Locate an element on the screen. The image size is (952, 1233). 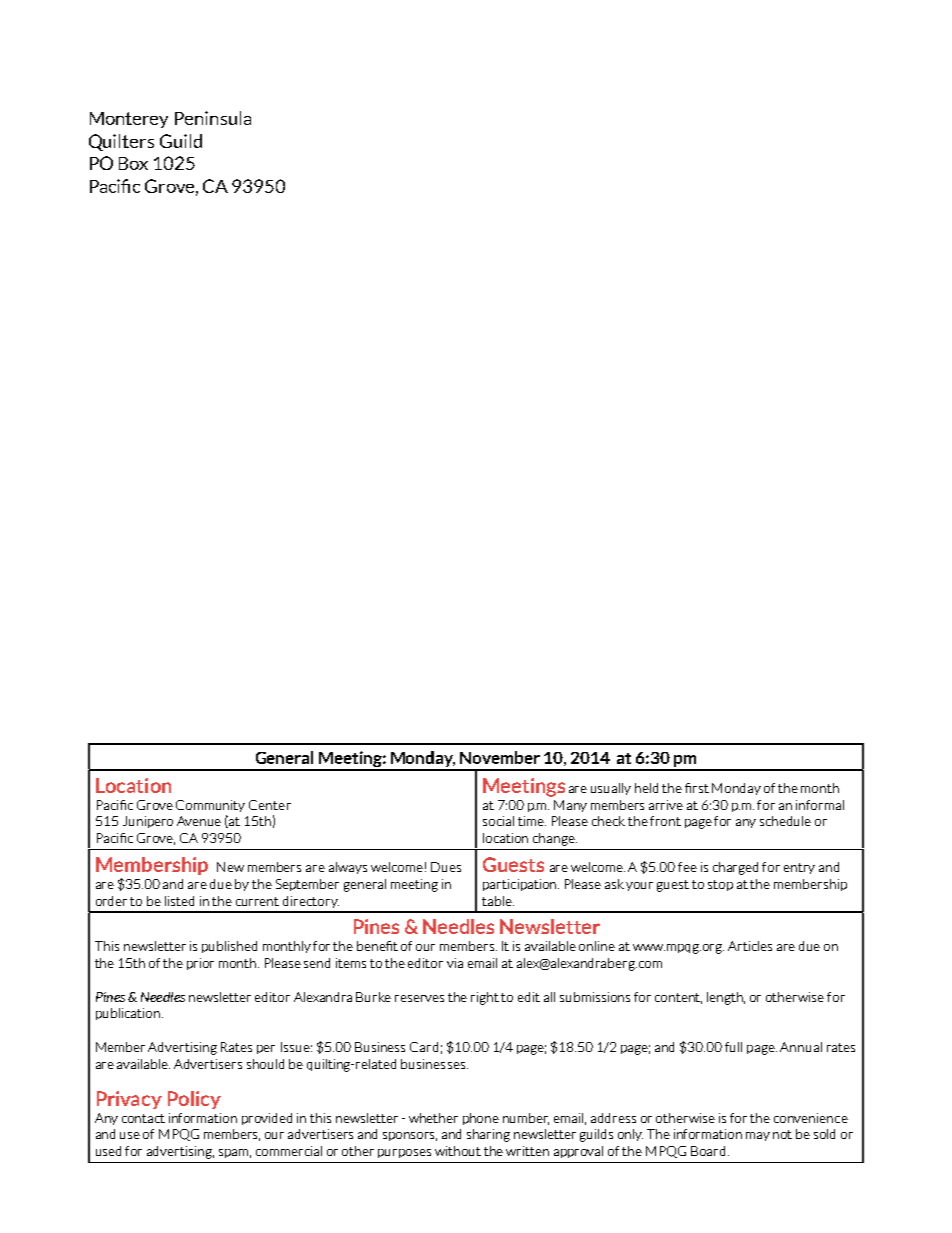
phone is located at coordinates (481, 1119).
